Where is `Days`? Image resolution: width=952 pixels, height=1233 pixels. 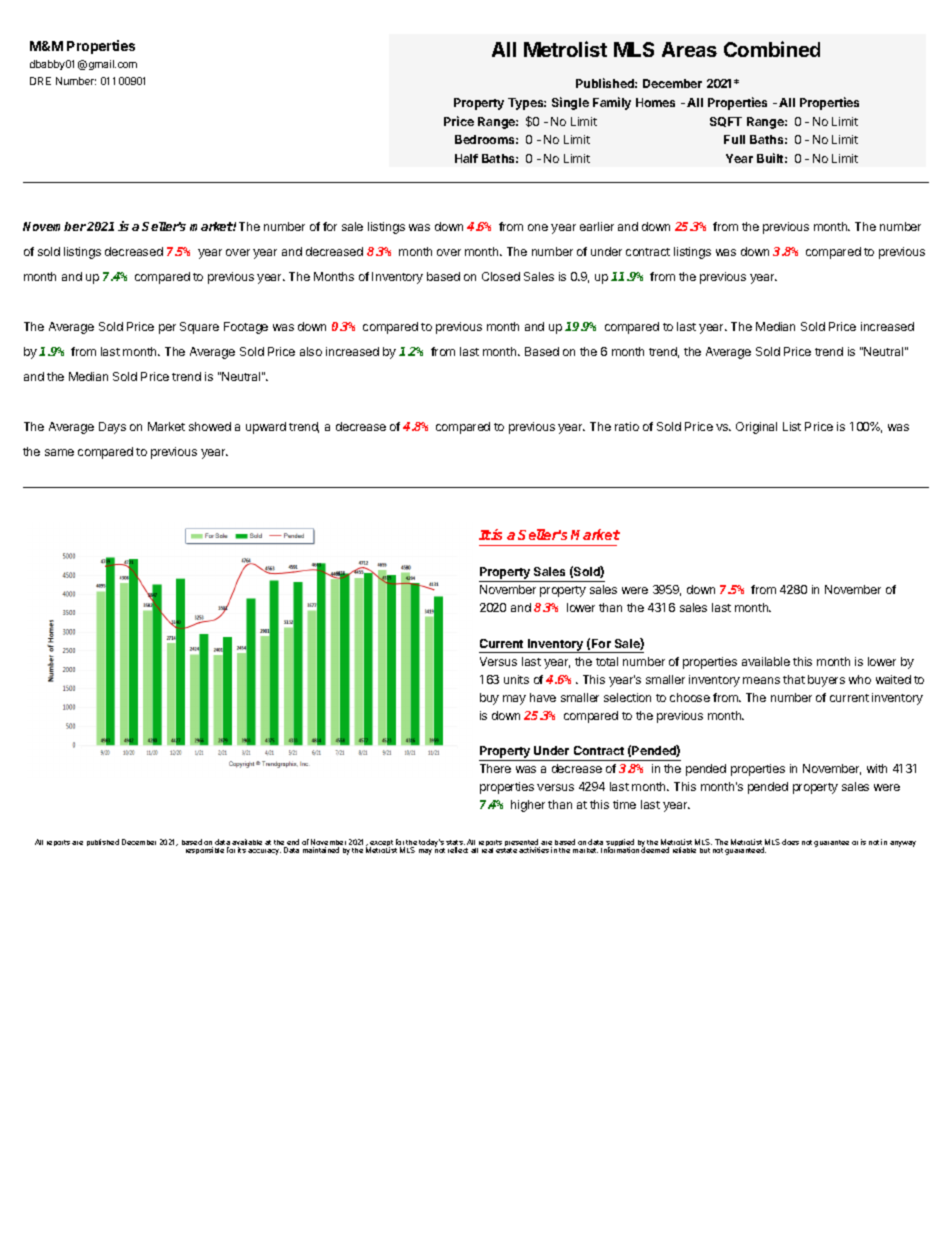 Days is located at coordinates (112, 428).
